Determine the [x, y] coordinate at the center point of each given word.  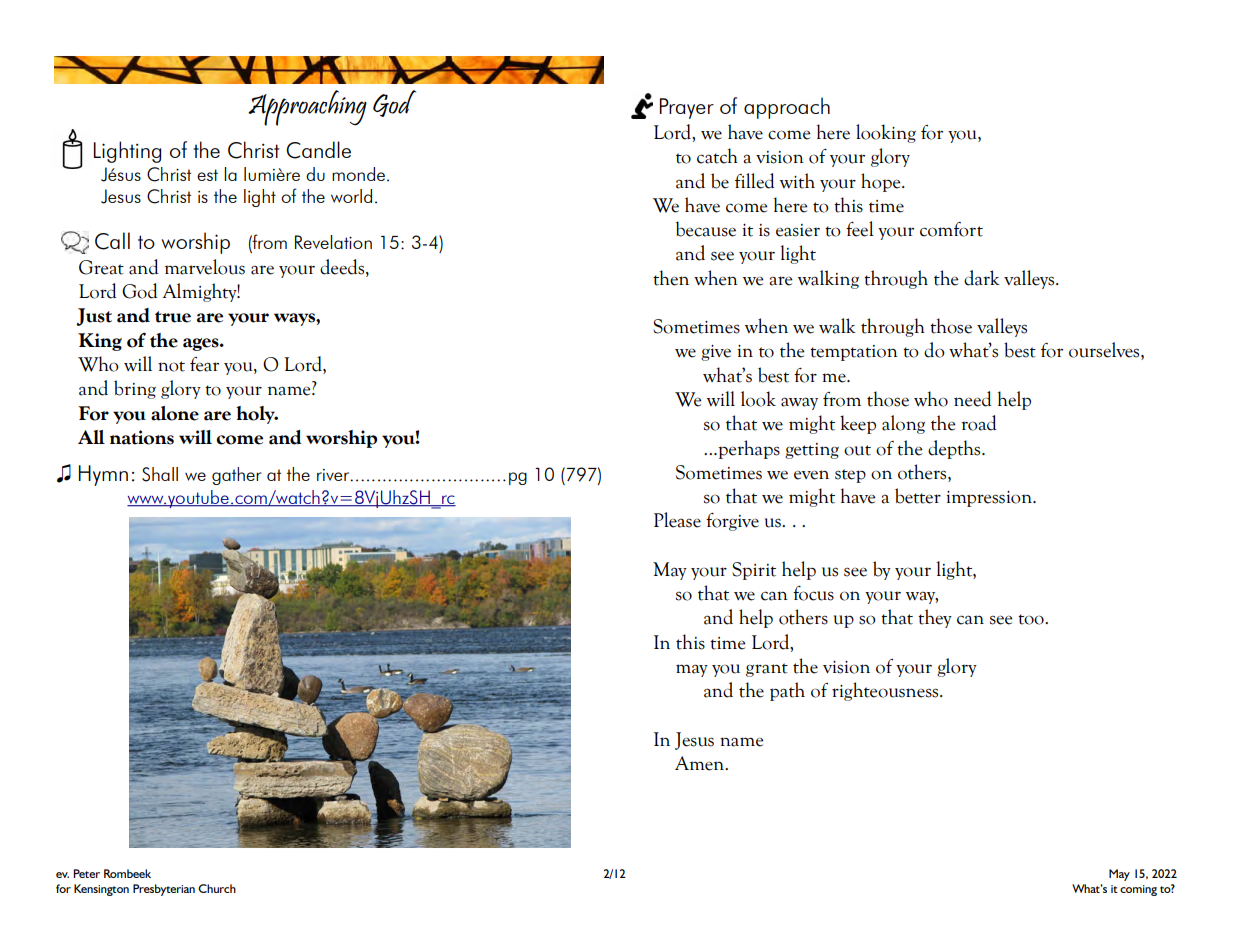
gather [237, 476]
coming [1138, 890]
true [173, 317]
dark [982, 278]
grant [767, 670]
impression [990, 499]
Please [677, 520]
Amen [701, 763]
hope [882, 182]
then [671, 278]
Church [217, 888]
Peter [86, 873]
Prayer [687, 108]
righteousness [886, 691]
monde [358, 174]
